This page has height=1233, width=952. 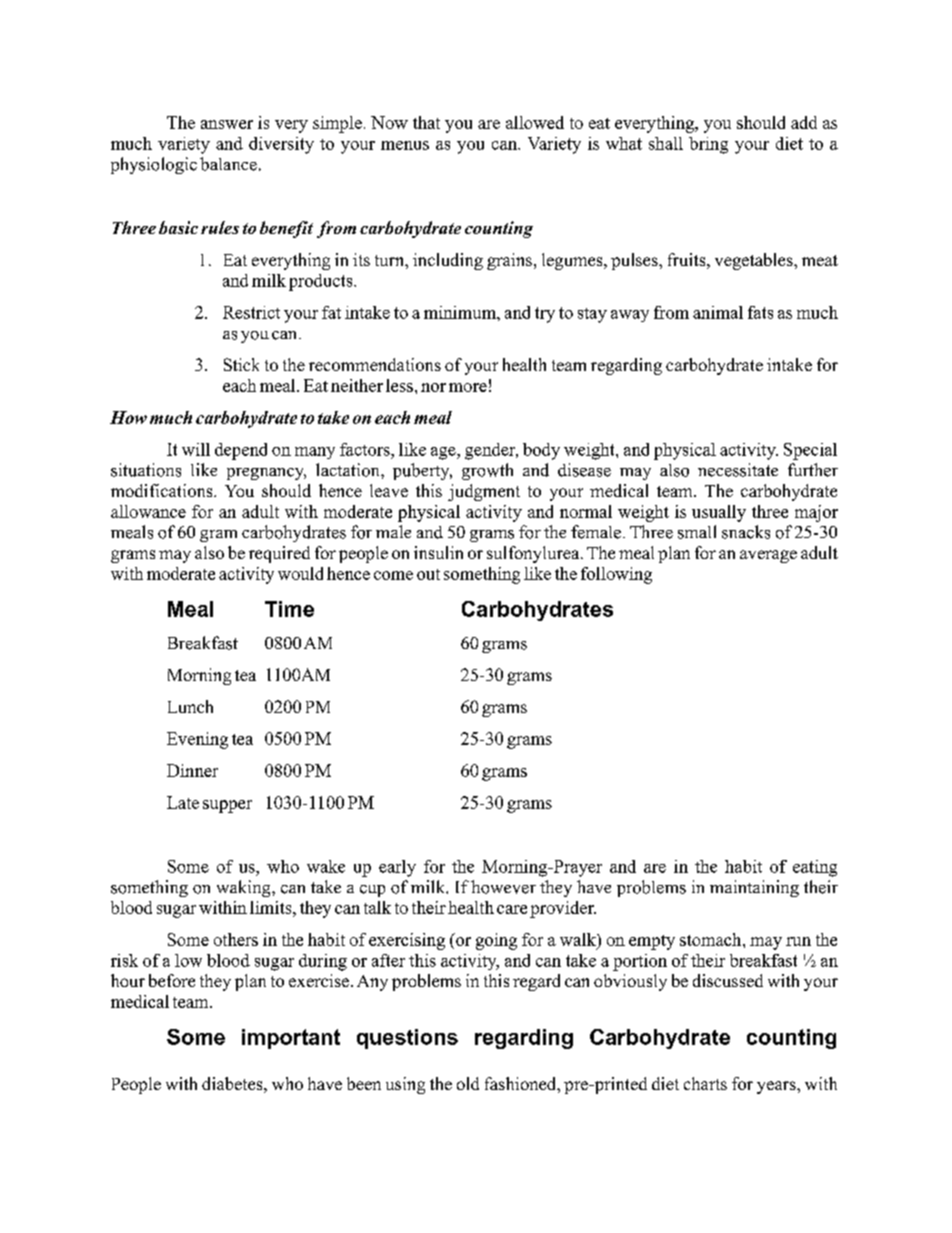 What do you see at coordinates (291, 1039) in the page?
I see `important` at bounding box center [291, 1039].
